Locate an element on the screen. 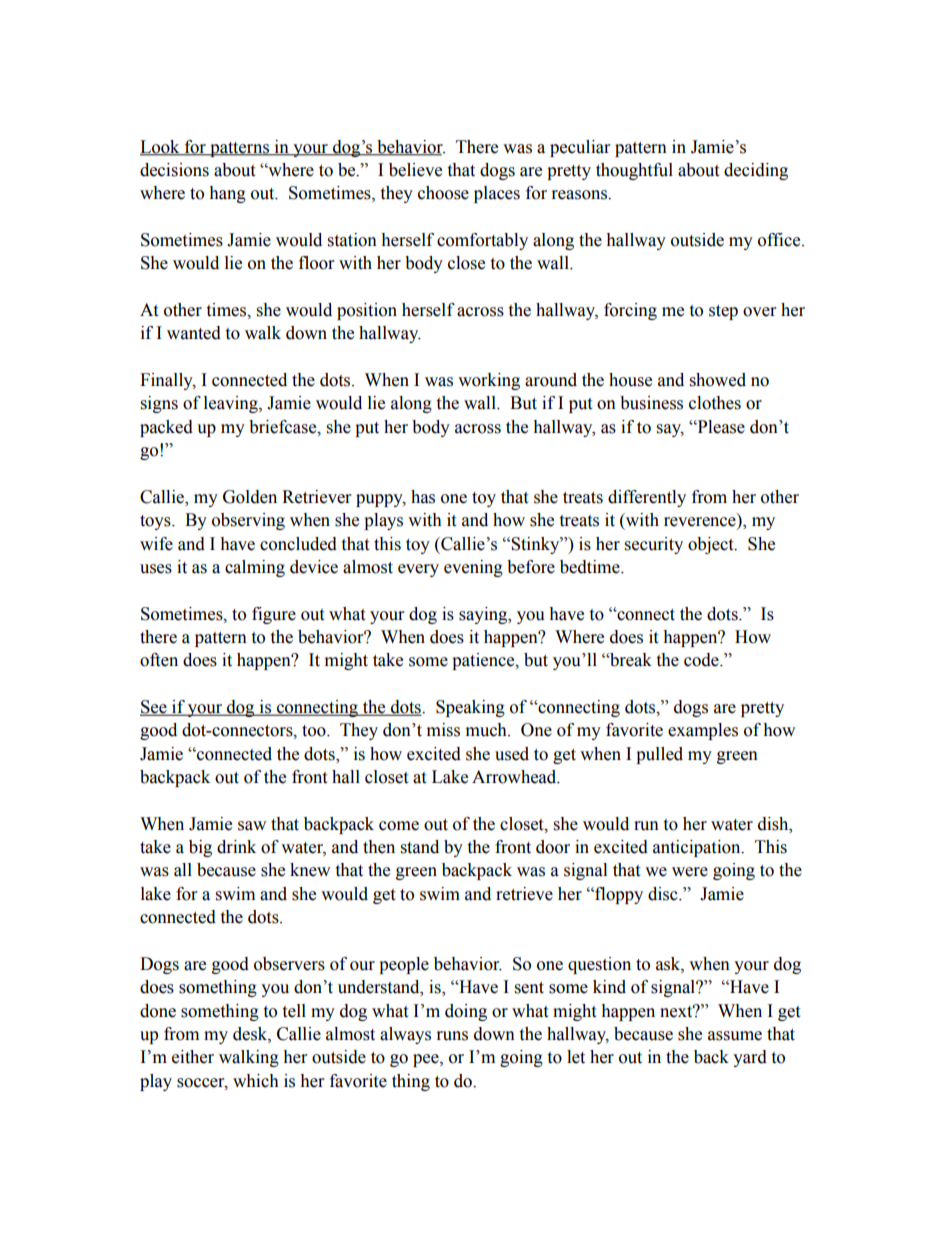 This screenshot has width=952, height=1233. either is located at coordinates (193, 1057).
